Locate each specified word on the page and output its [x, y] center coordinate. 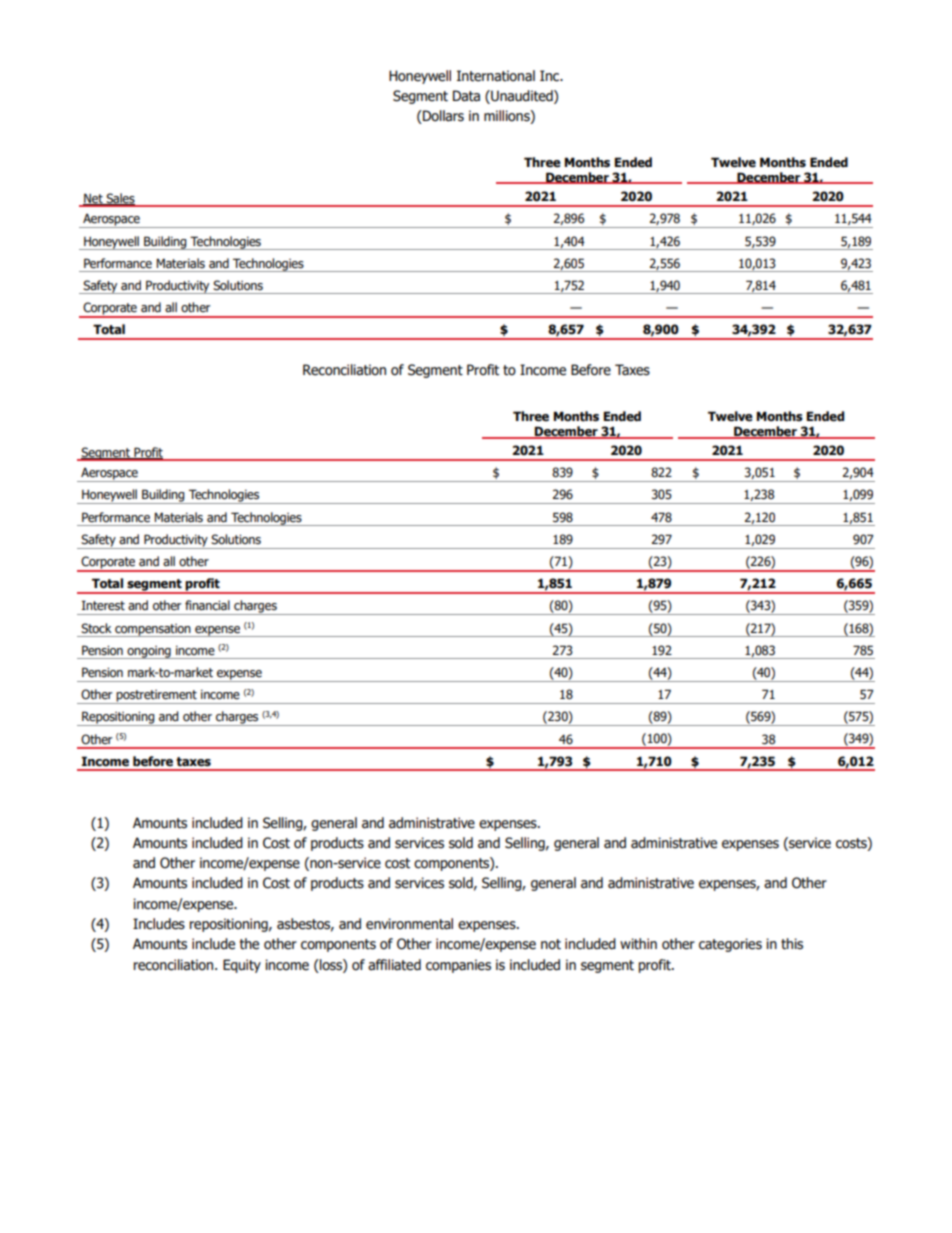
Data [466, 96]
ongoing [149, 652]
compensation [153, 630]
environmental [409, 924]
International [496, 76]
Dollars [442, 117]
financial [207, 605]
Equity [242, 966]
